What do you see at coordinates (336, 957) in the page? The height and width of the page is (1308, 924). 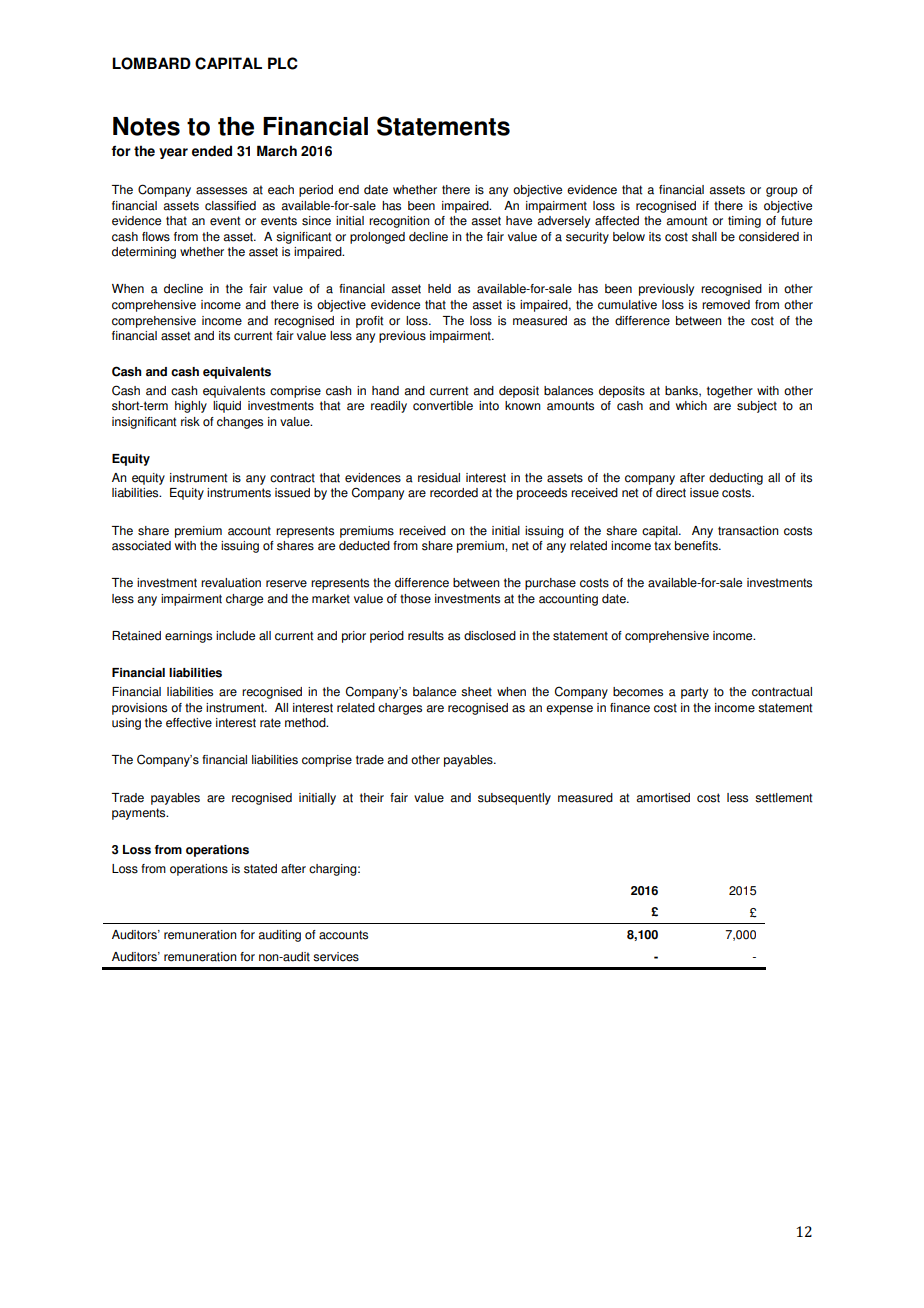 I see `services` at bounding box center [336, 957].
